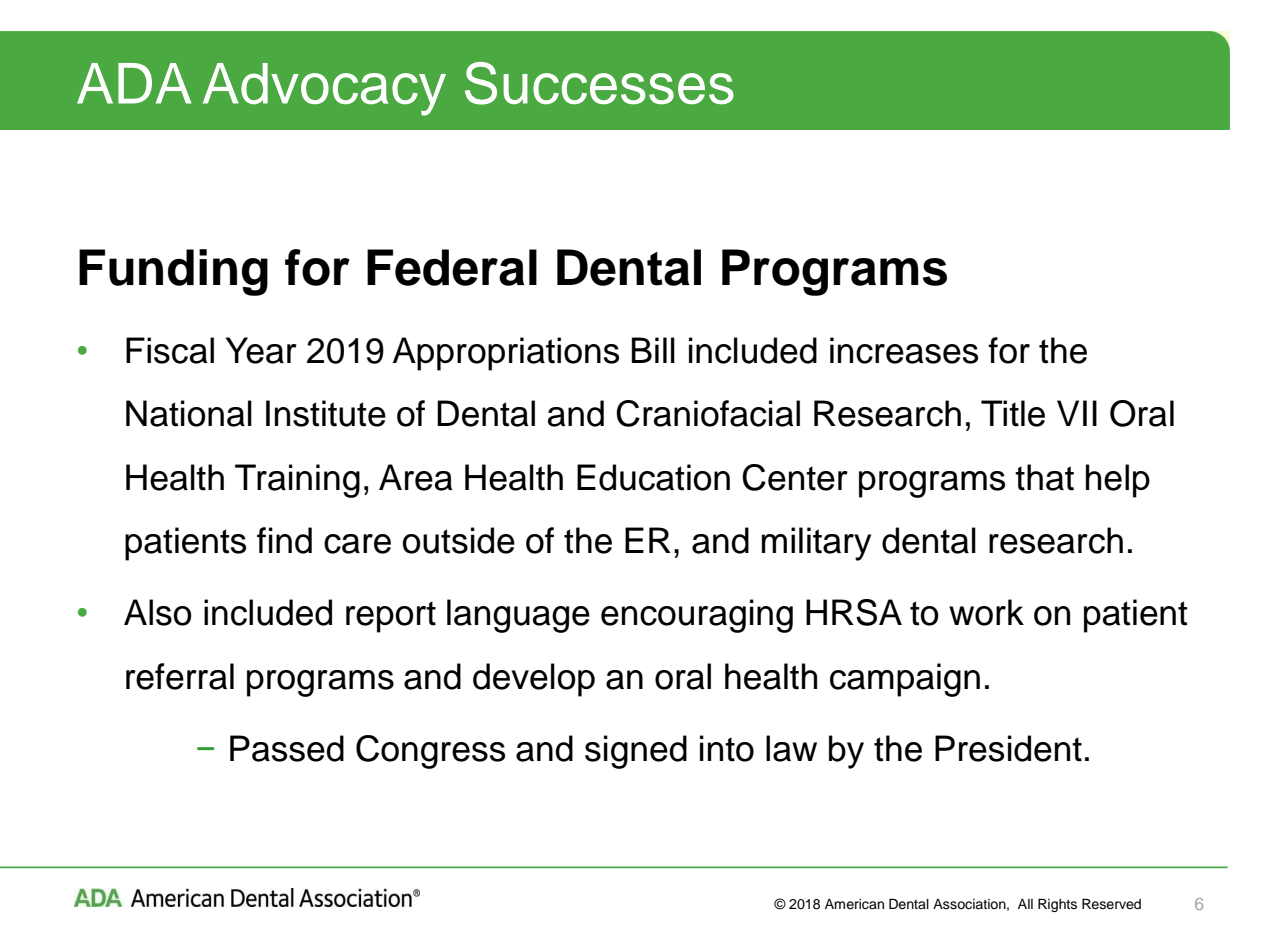 This image has width=1270, height=952. Describe the element at coordinates (324, 89) in the image. I see `Advocacy` at that location.
